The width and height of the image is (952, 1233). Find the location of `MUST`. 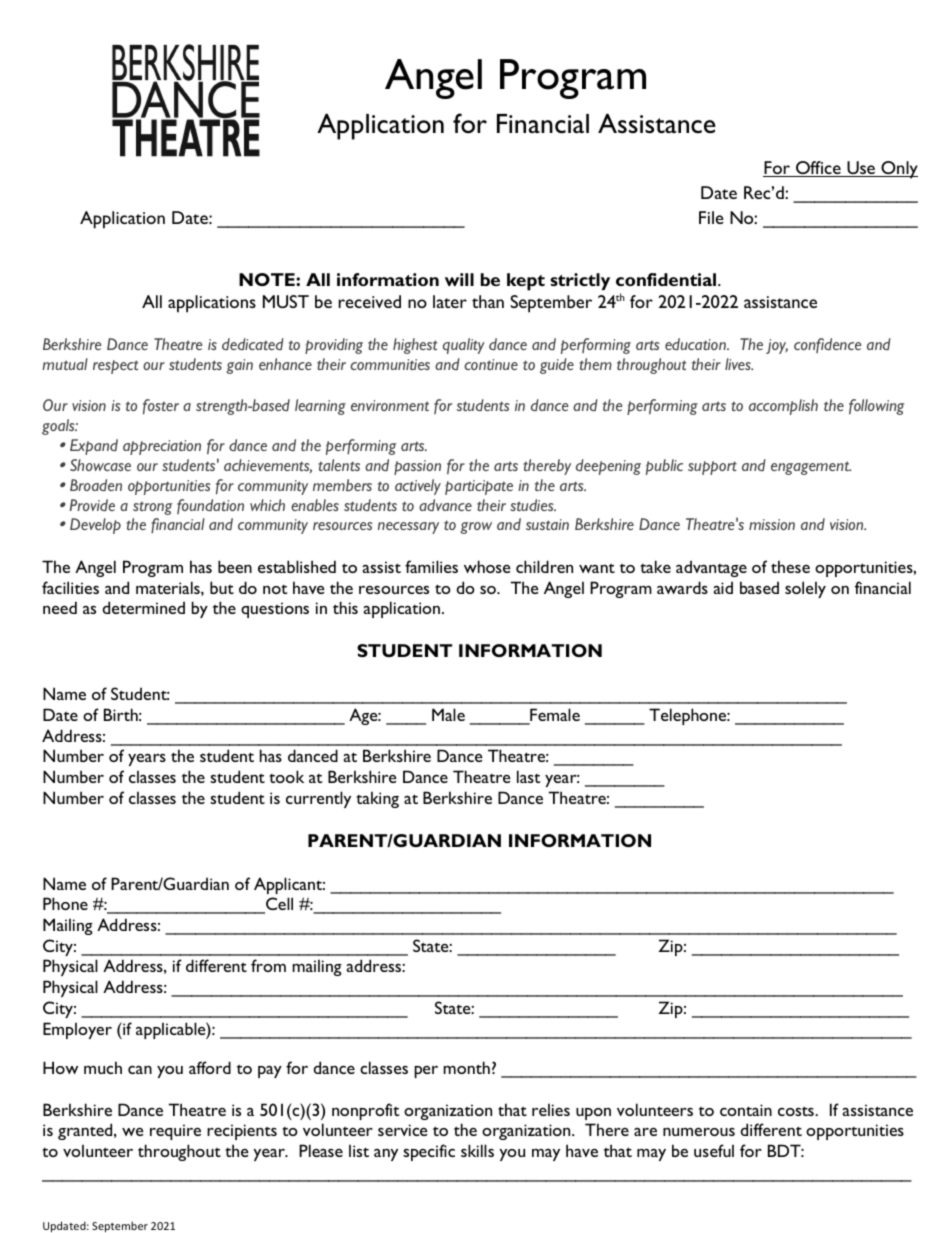

MUST is located at coordinates (286, 301).
